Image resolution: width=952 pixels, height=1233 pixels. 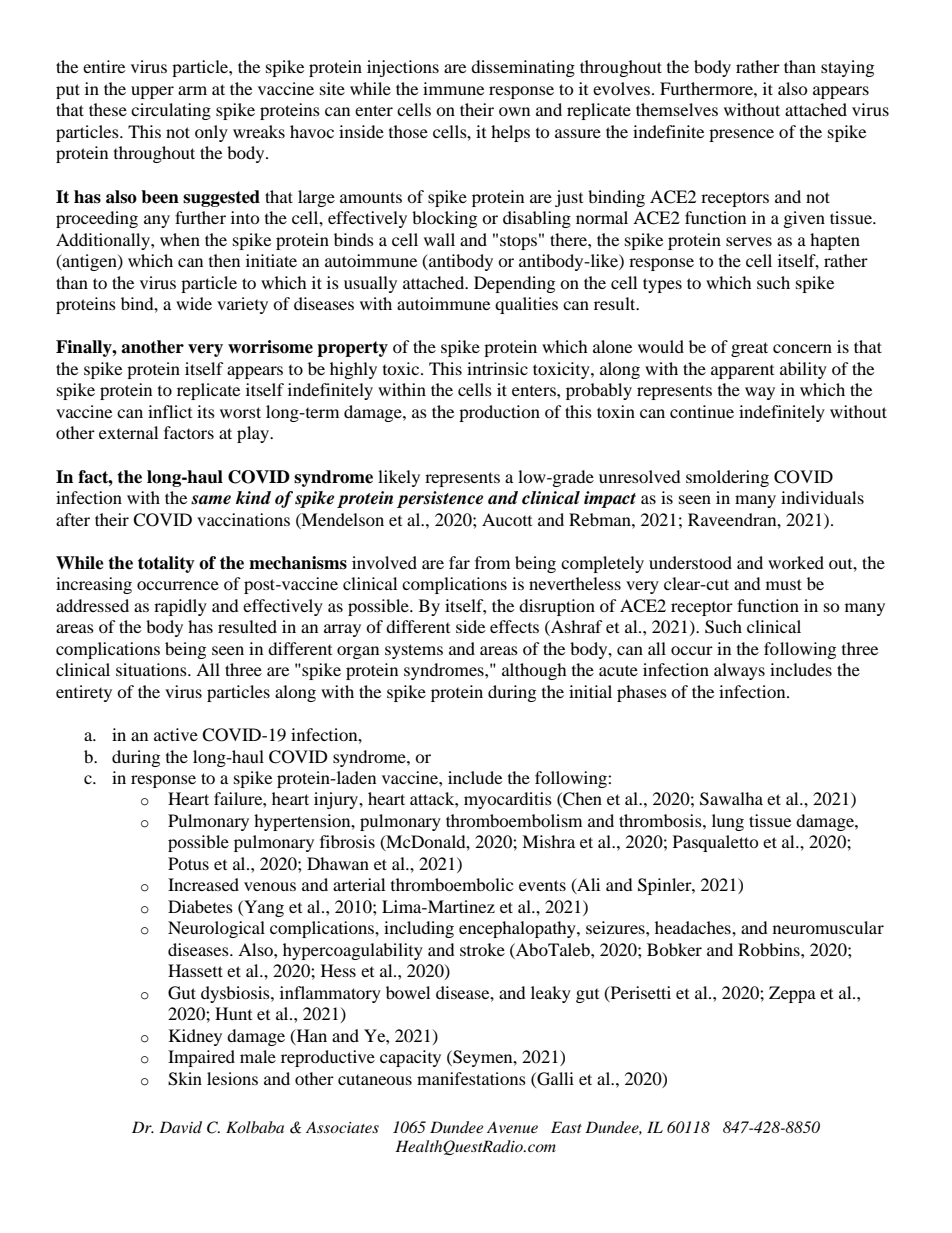 I want to click on intrinsic, so click(x=497, y=368).
